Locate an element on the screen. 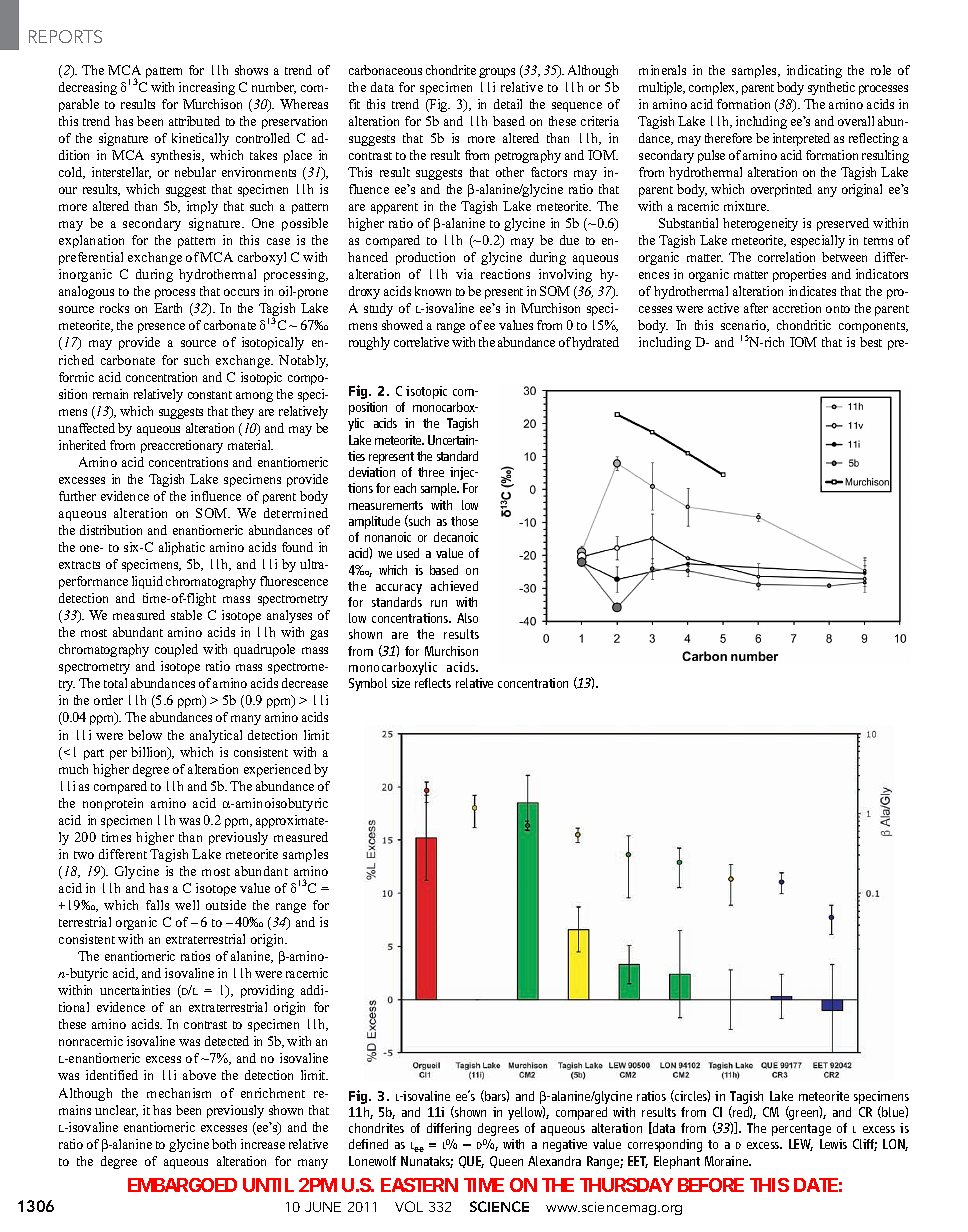 Image resolution: width=968 pixels, height=1232 pixels. falls is located at coordinates (157, 905).
